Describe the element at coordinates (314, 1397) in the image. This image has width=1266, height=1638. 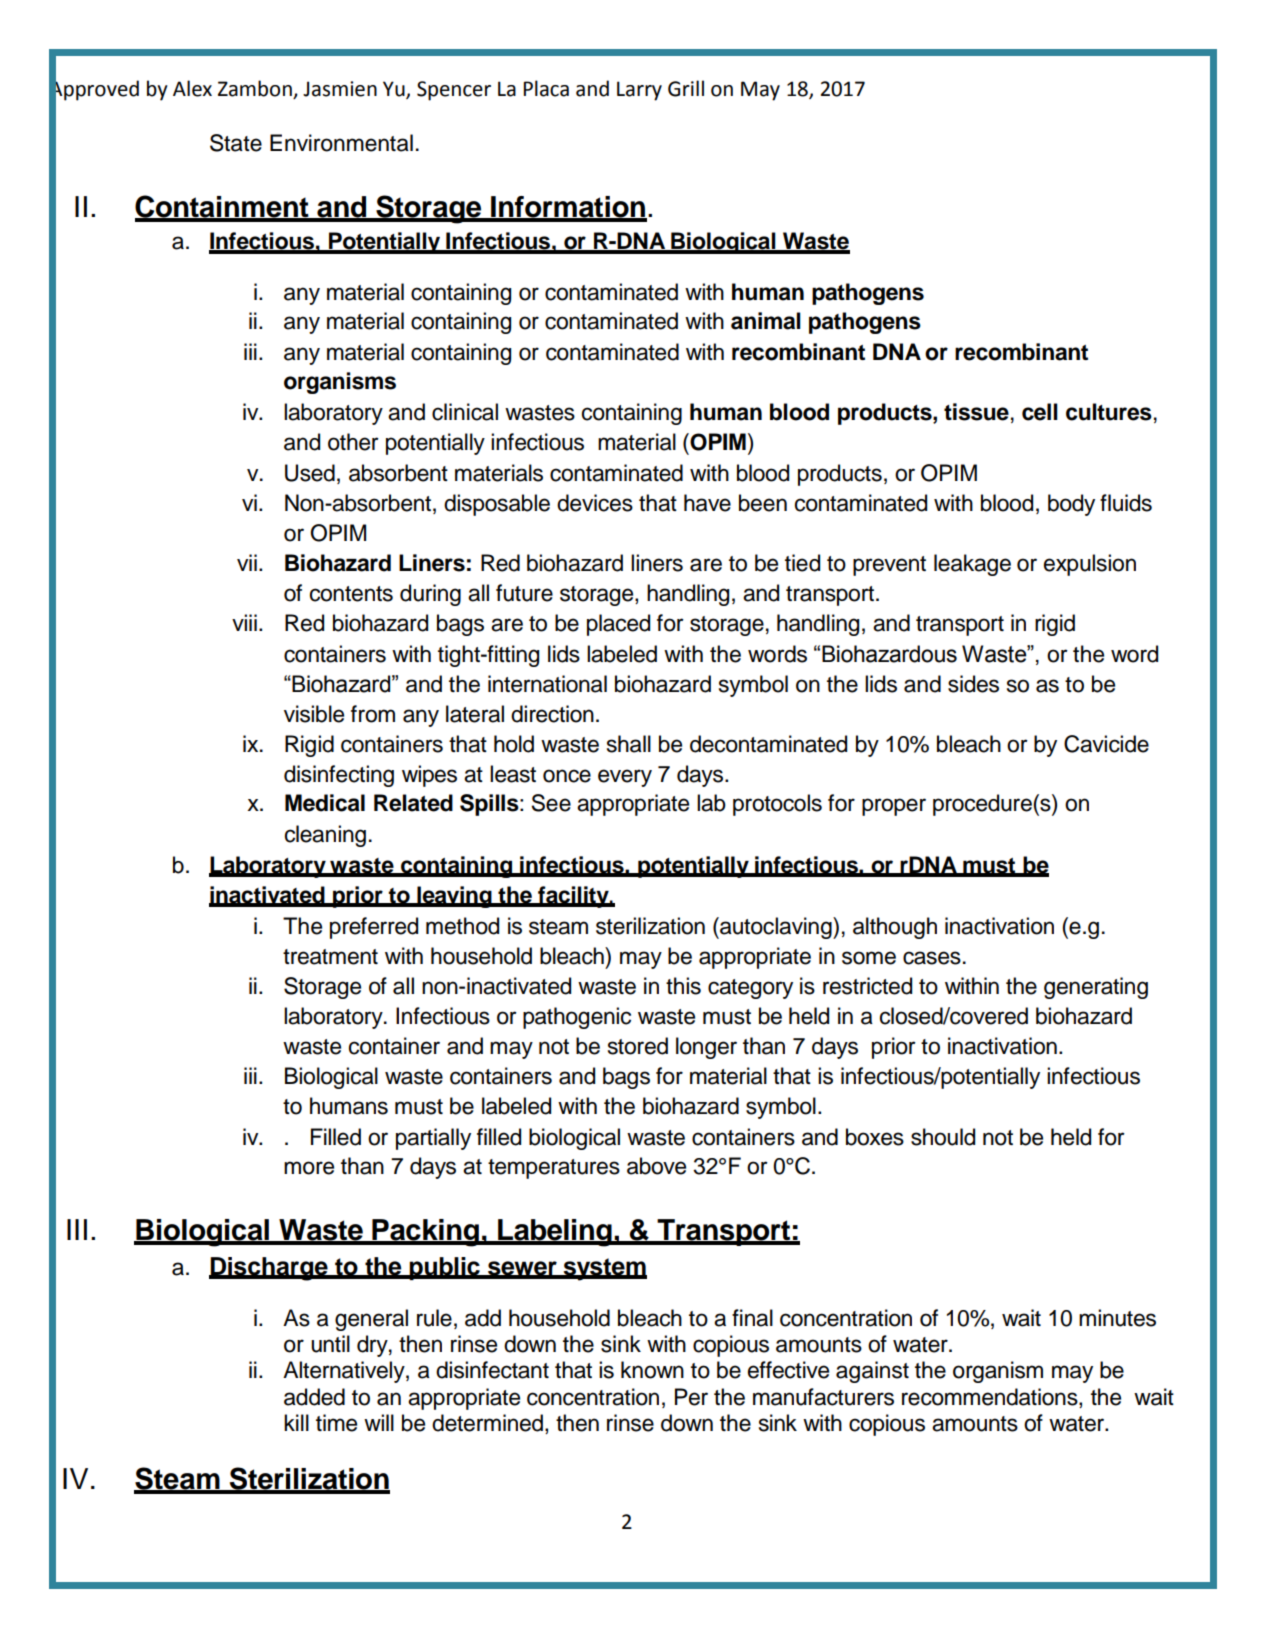
I see `added` at that location.
